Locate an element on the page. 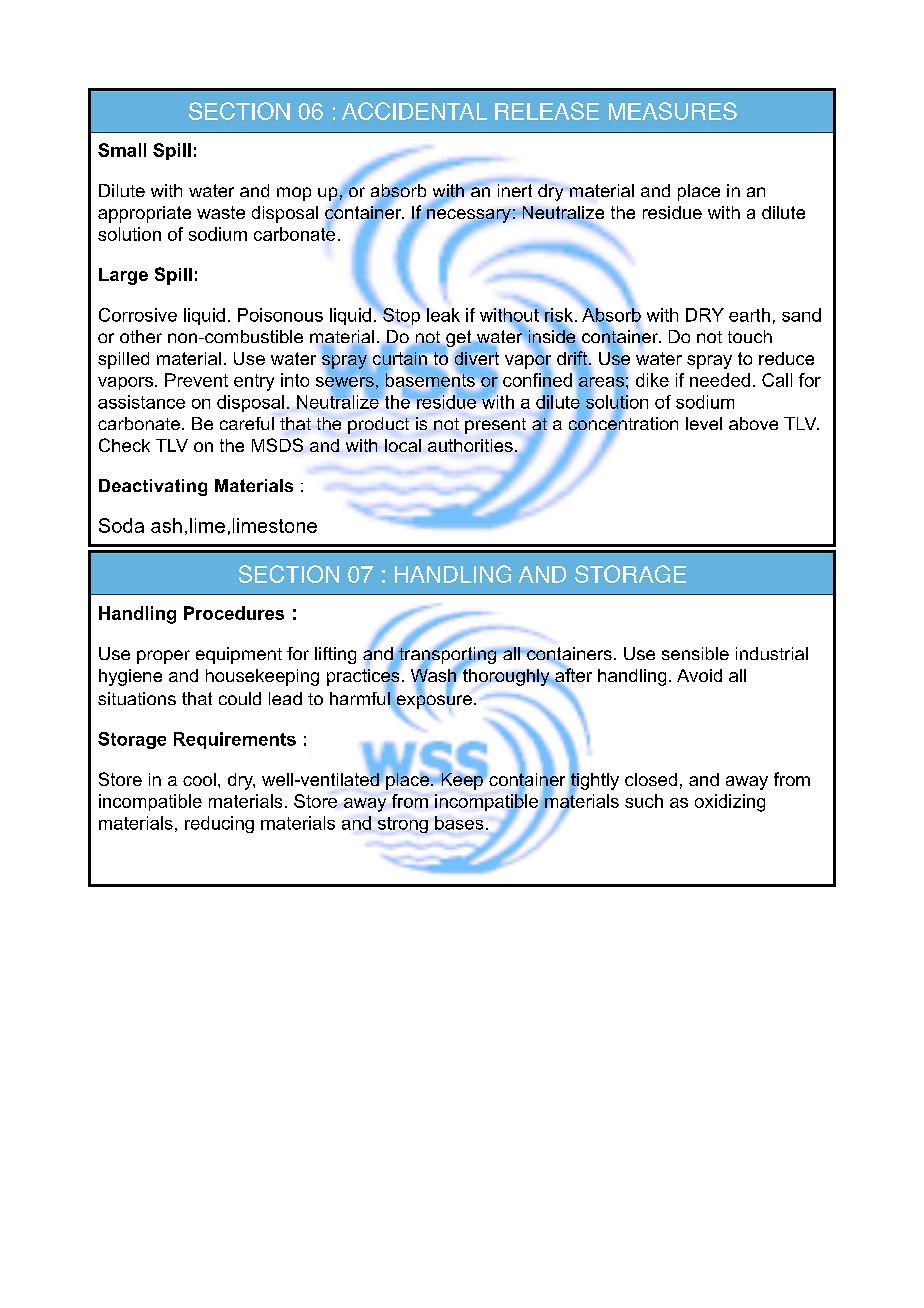 This image has width=924, height=1308. authorities is located at coordinates (470, 445).
